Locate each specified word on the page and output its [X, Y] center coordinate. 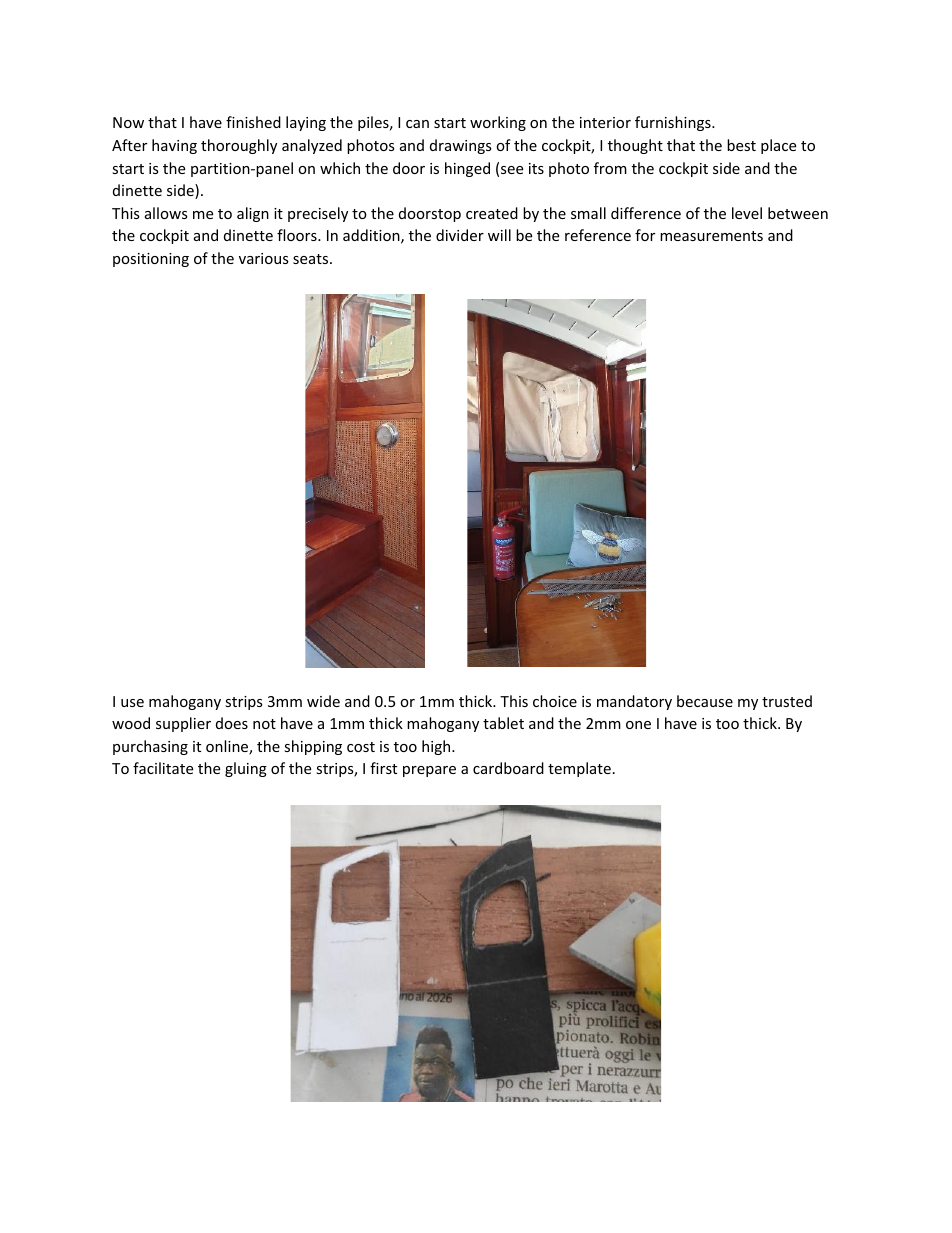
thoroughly [239, 146]
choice [555, 701]
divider [460, 235]
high [437, 747]
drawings [461, 146]
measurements [711, 236]
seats [312, 259]
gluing [246, 769]
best [741, 145]
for [645, 235]
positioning [151, 260]
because [705, 701]
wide [323, 701]
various [264, 258]
